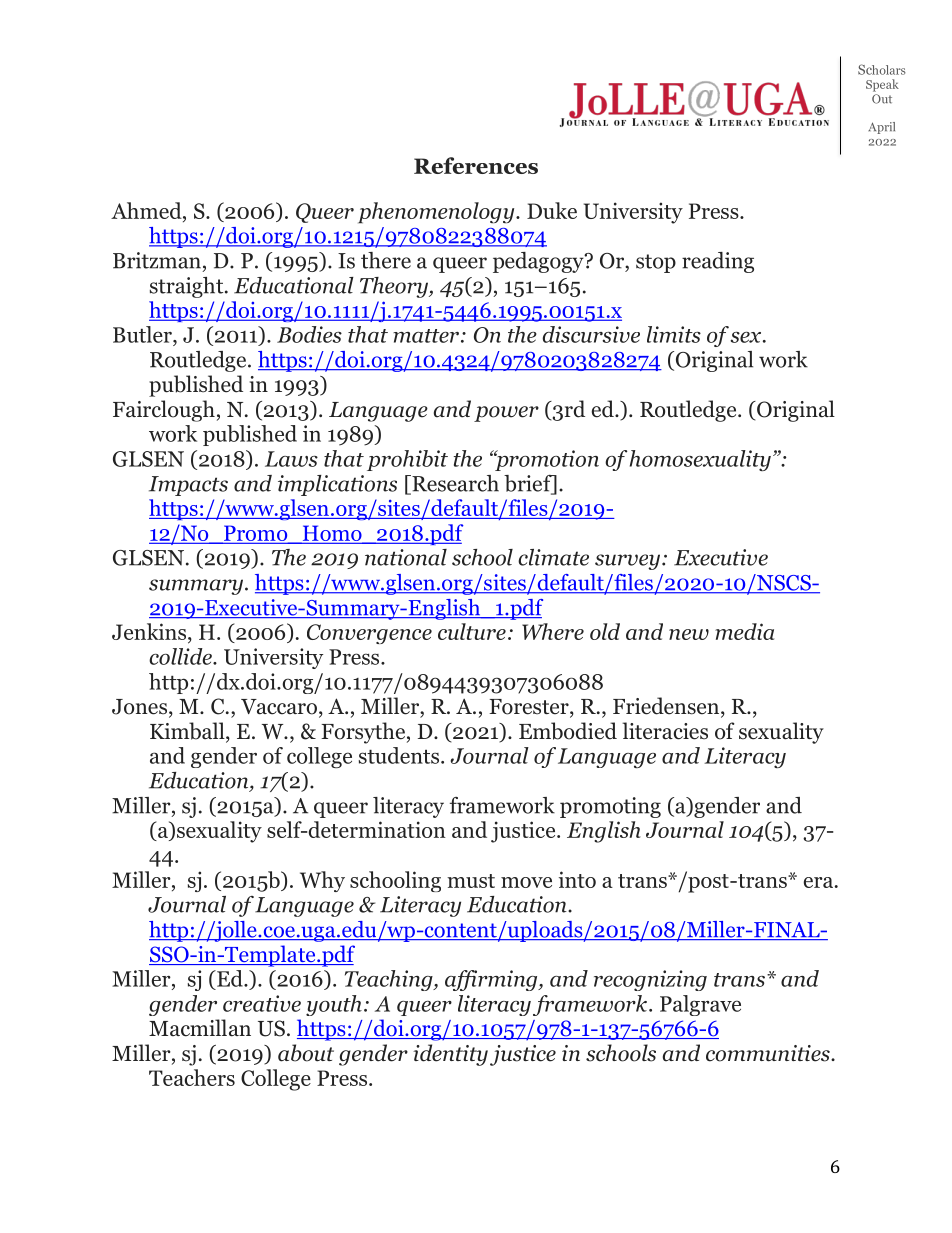 This image has width=952, height=1233. What do you see at coordinates (450, 1055) in the image?
I see `identity` at bounding box center [450, 1055].
